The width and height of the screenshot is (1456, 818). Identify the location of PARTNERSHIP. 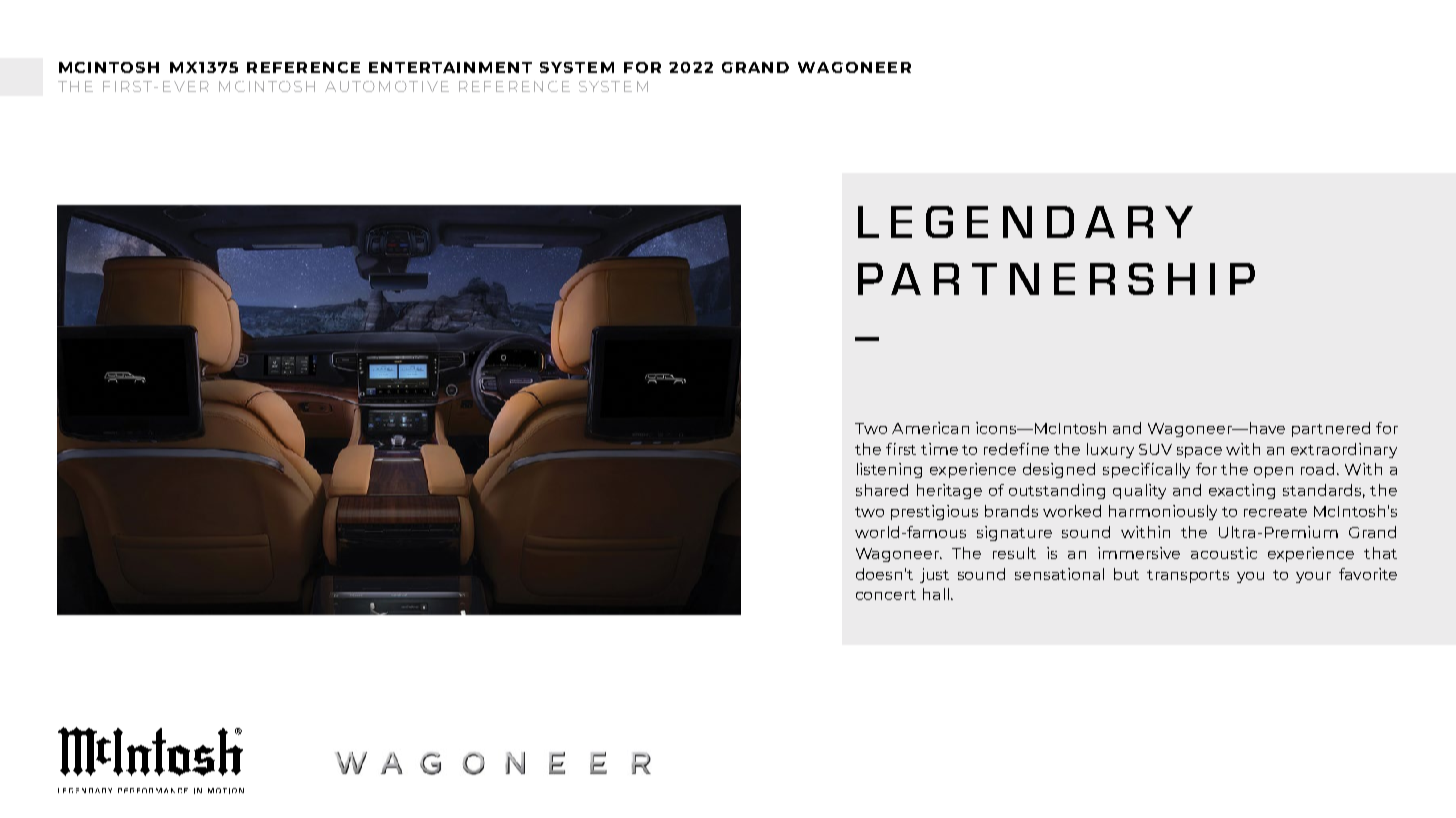
(1056, 279).
